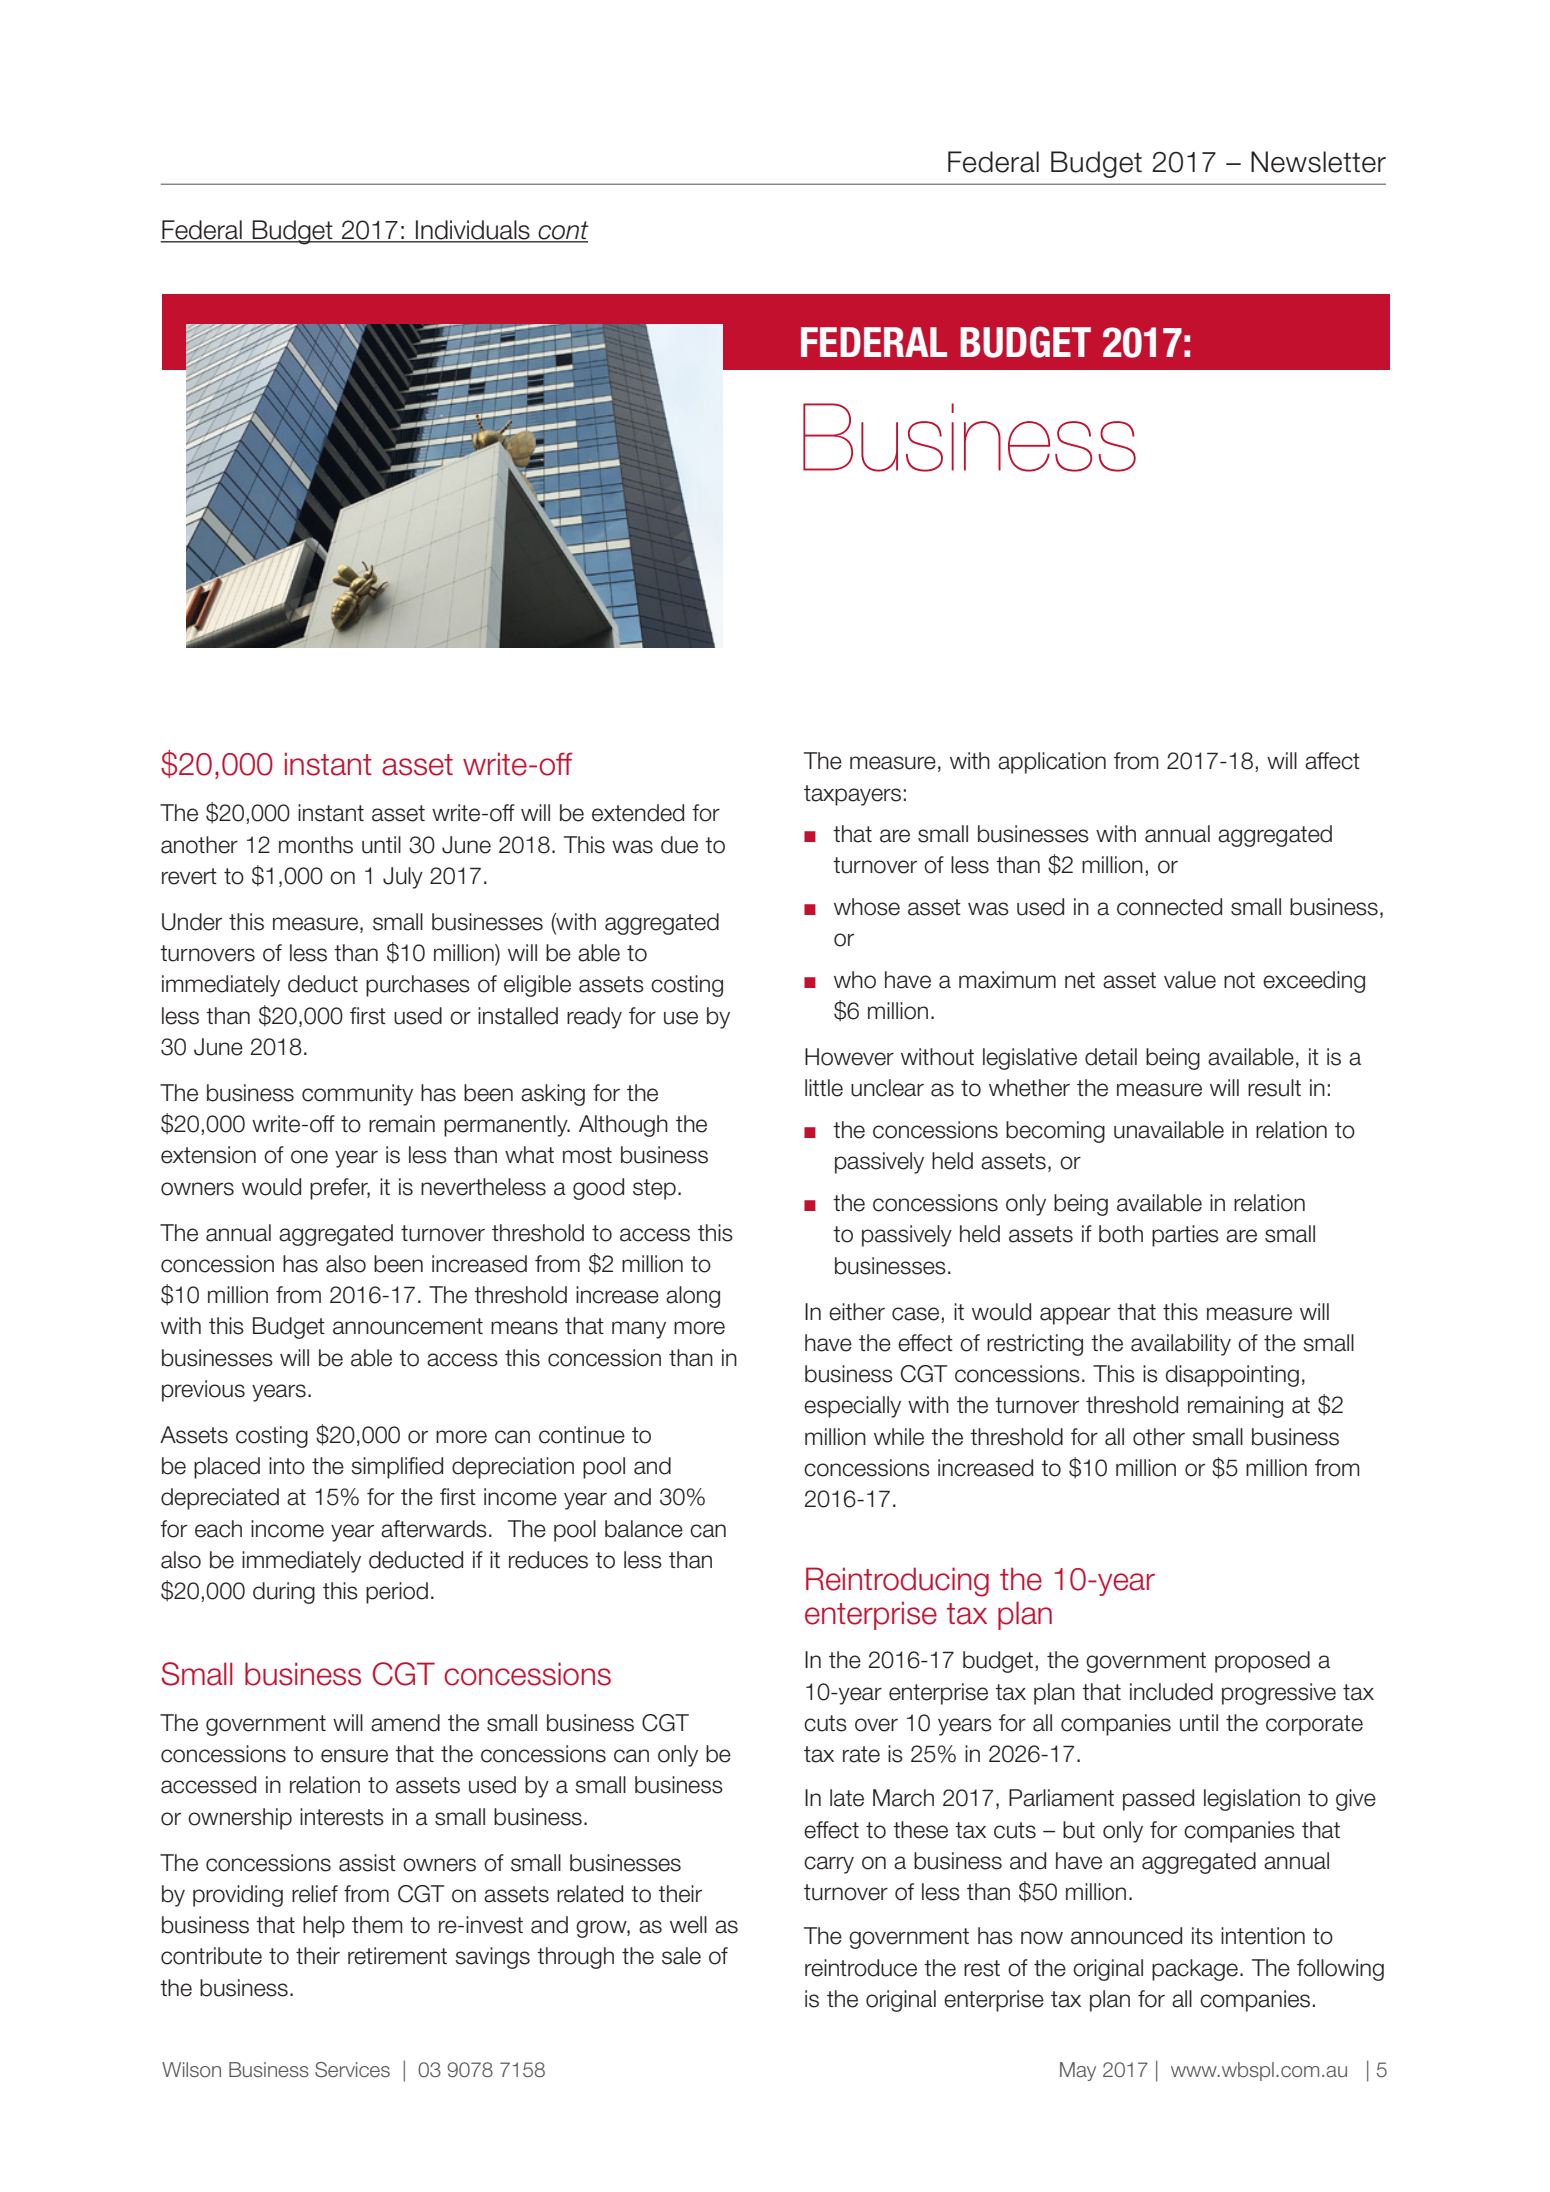  I want to click on months, so click(316, 845).
